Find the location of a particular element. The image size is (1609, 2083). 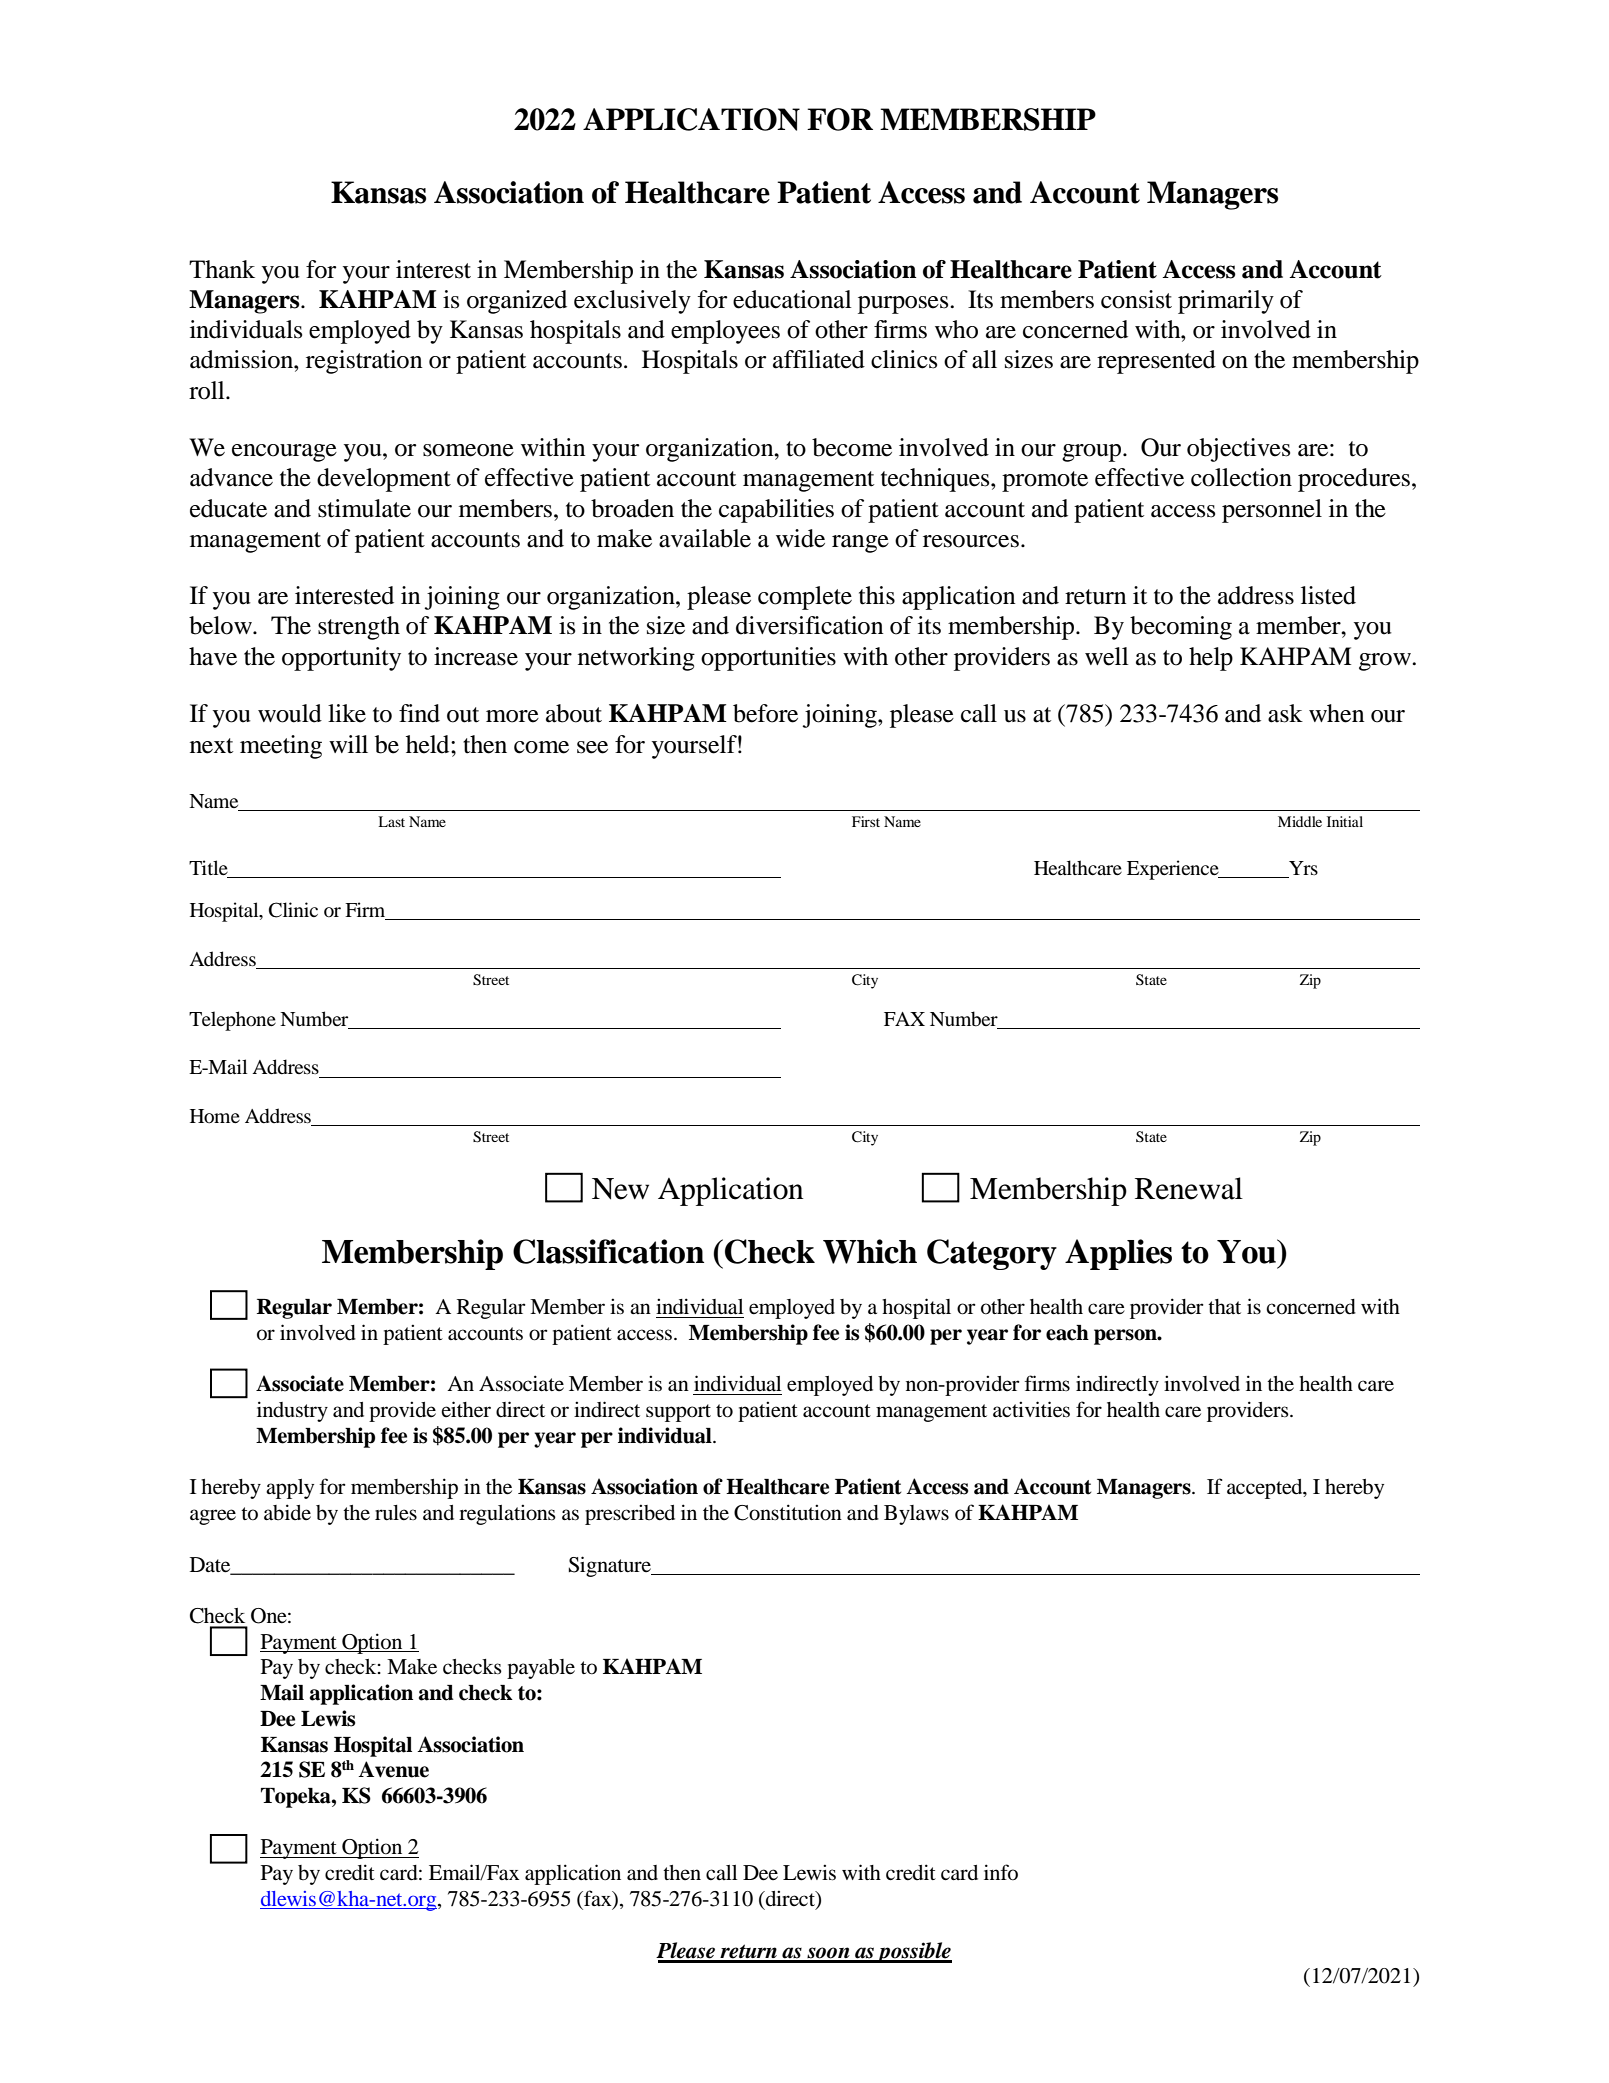

ask is located at coordinates (1285, 713).
